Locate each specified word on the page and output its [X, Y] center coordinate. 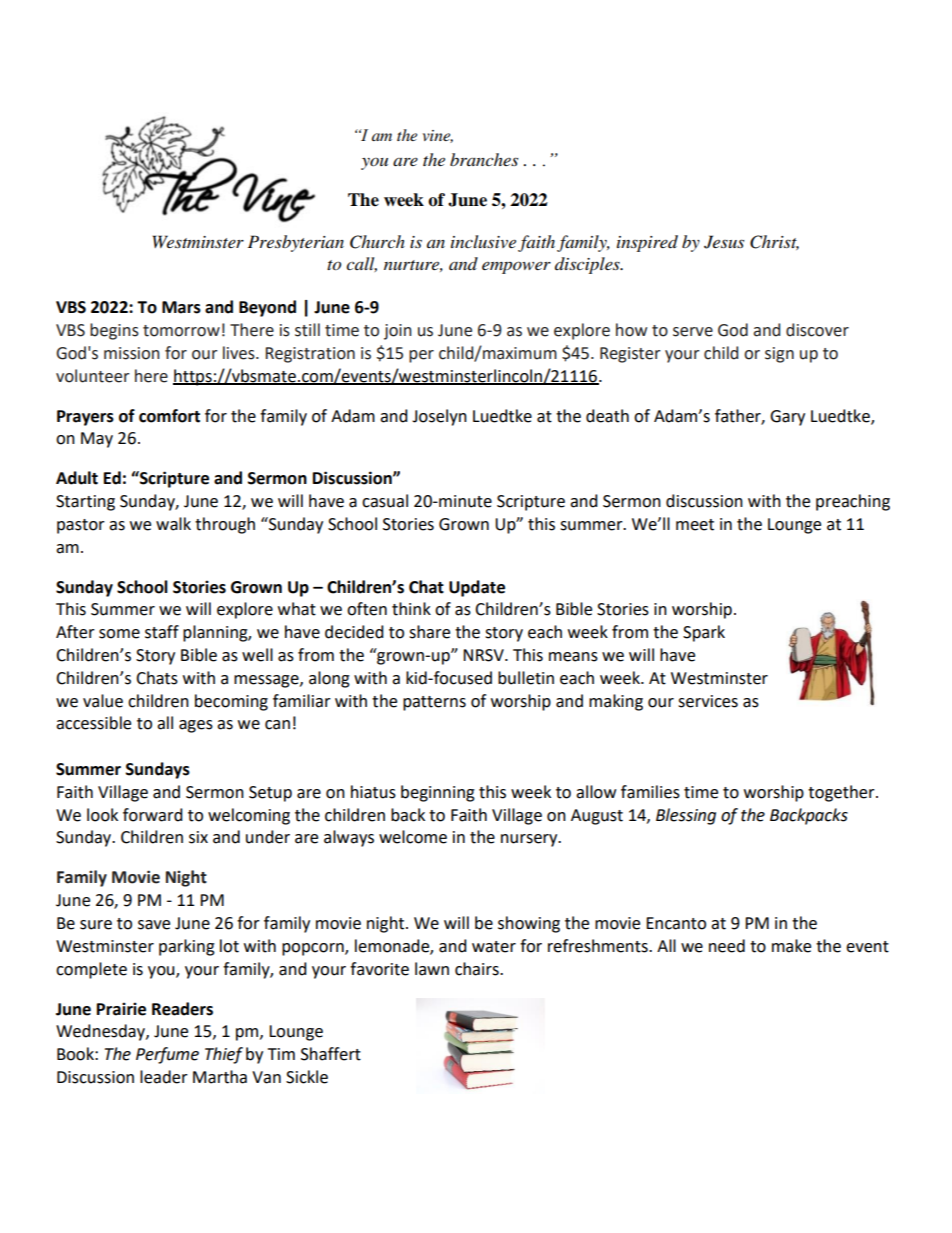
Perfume [167, 1055]
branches [484, 159]
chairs [478, 969]
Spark [704, 633]
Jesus [724, 242]
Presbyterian [296, 243]
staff [162, 632]
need [727, 946]
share [429, 632]
